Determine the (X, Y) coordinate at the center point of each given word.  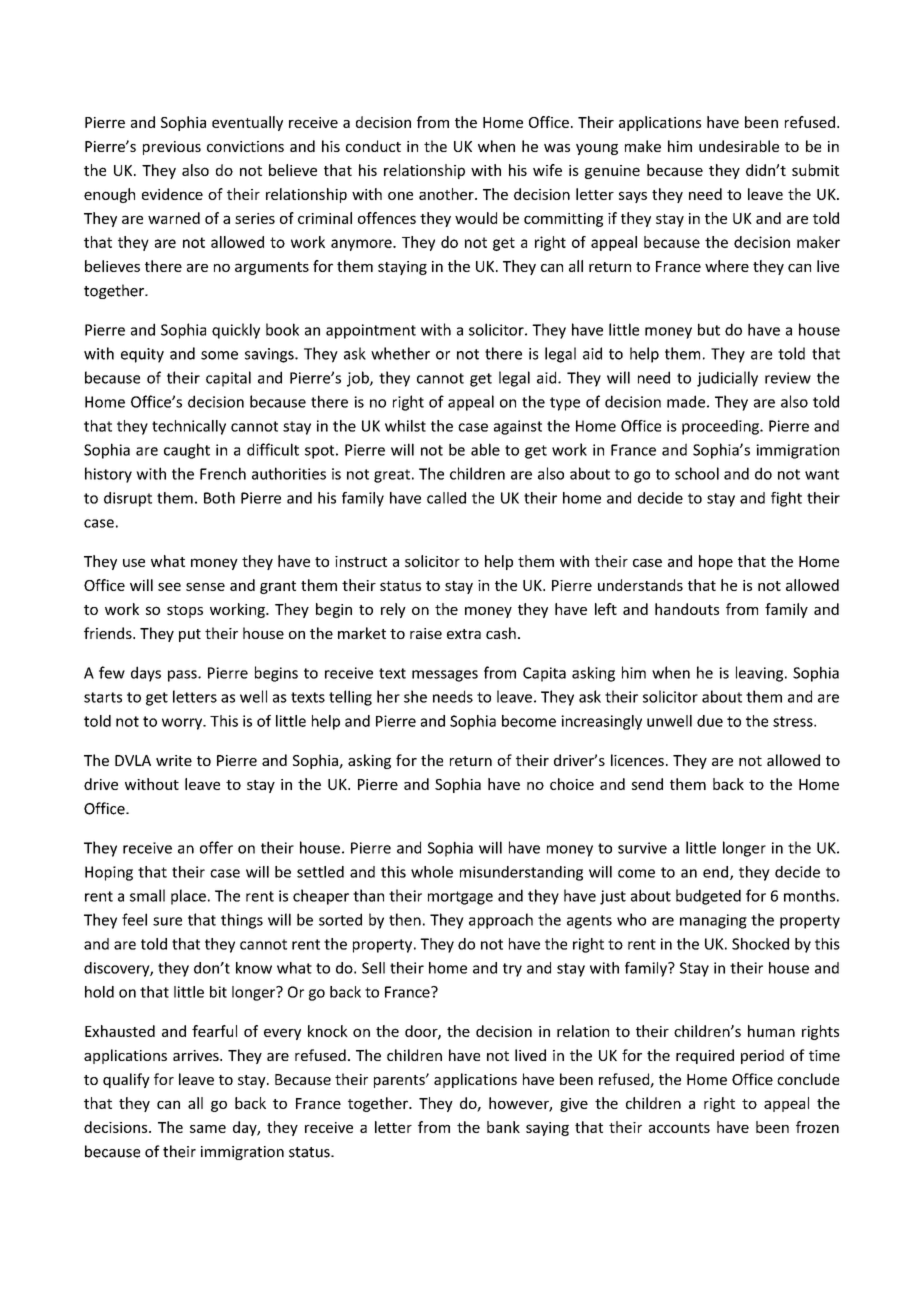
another (447, 194)
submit (815, 170)
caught (187, 451)
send (647, 784)
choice (572, 784)
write (174, 760)
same (208, 1128)
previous (172, 148)
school (697, 473)
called (446, 498)
